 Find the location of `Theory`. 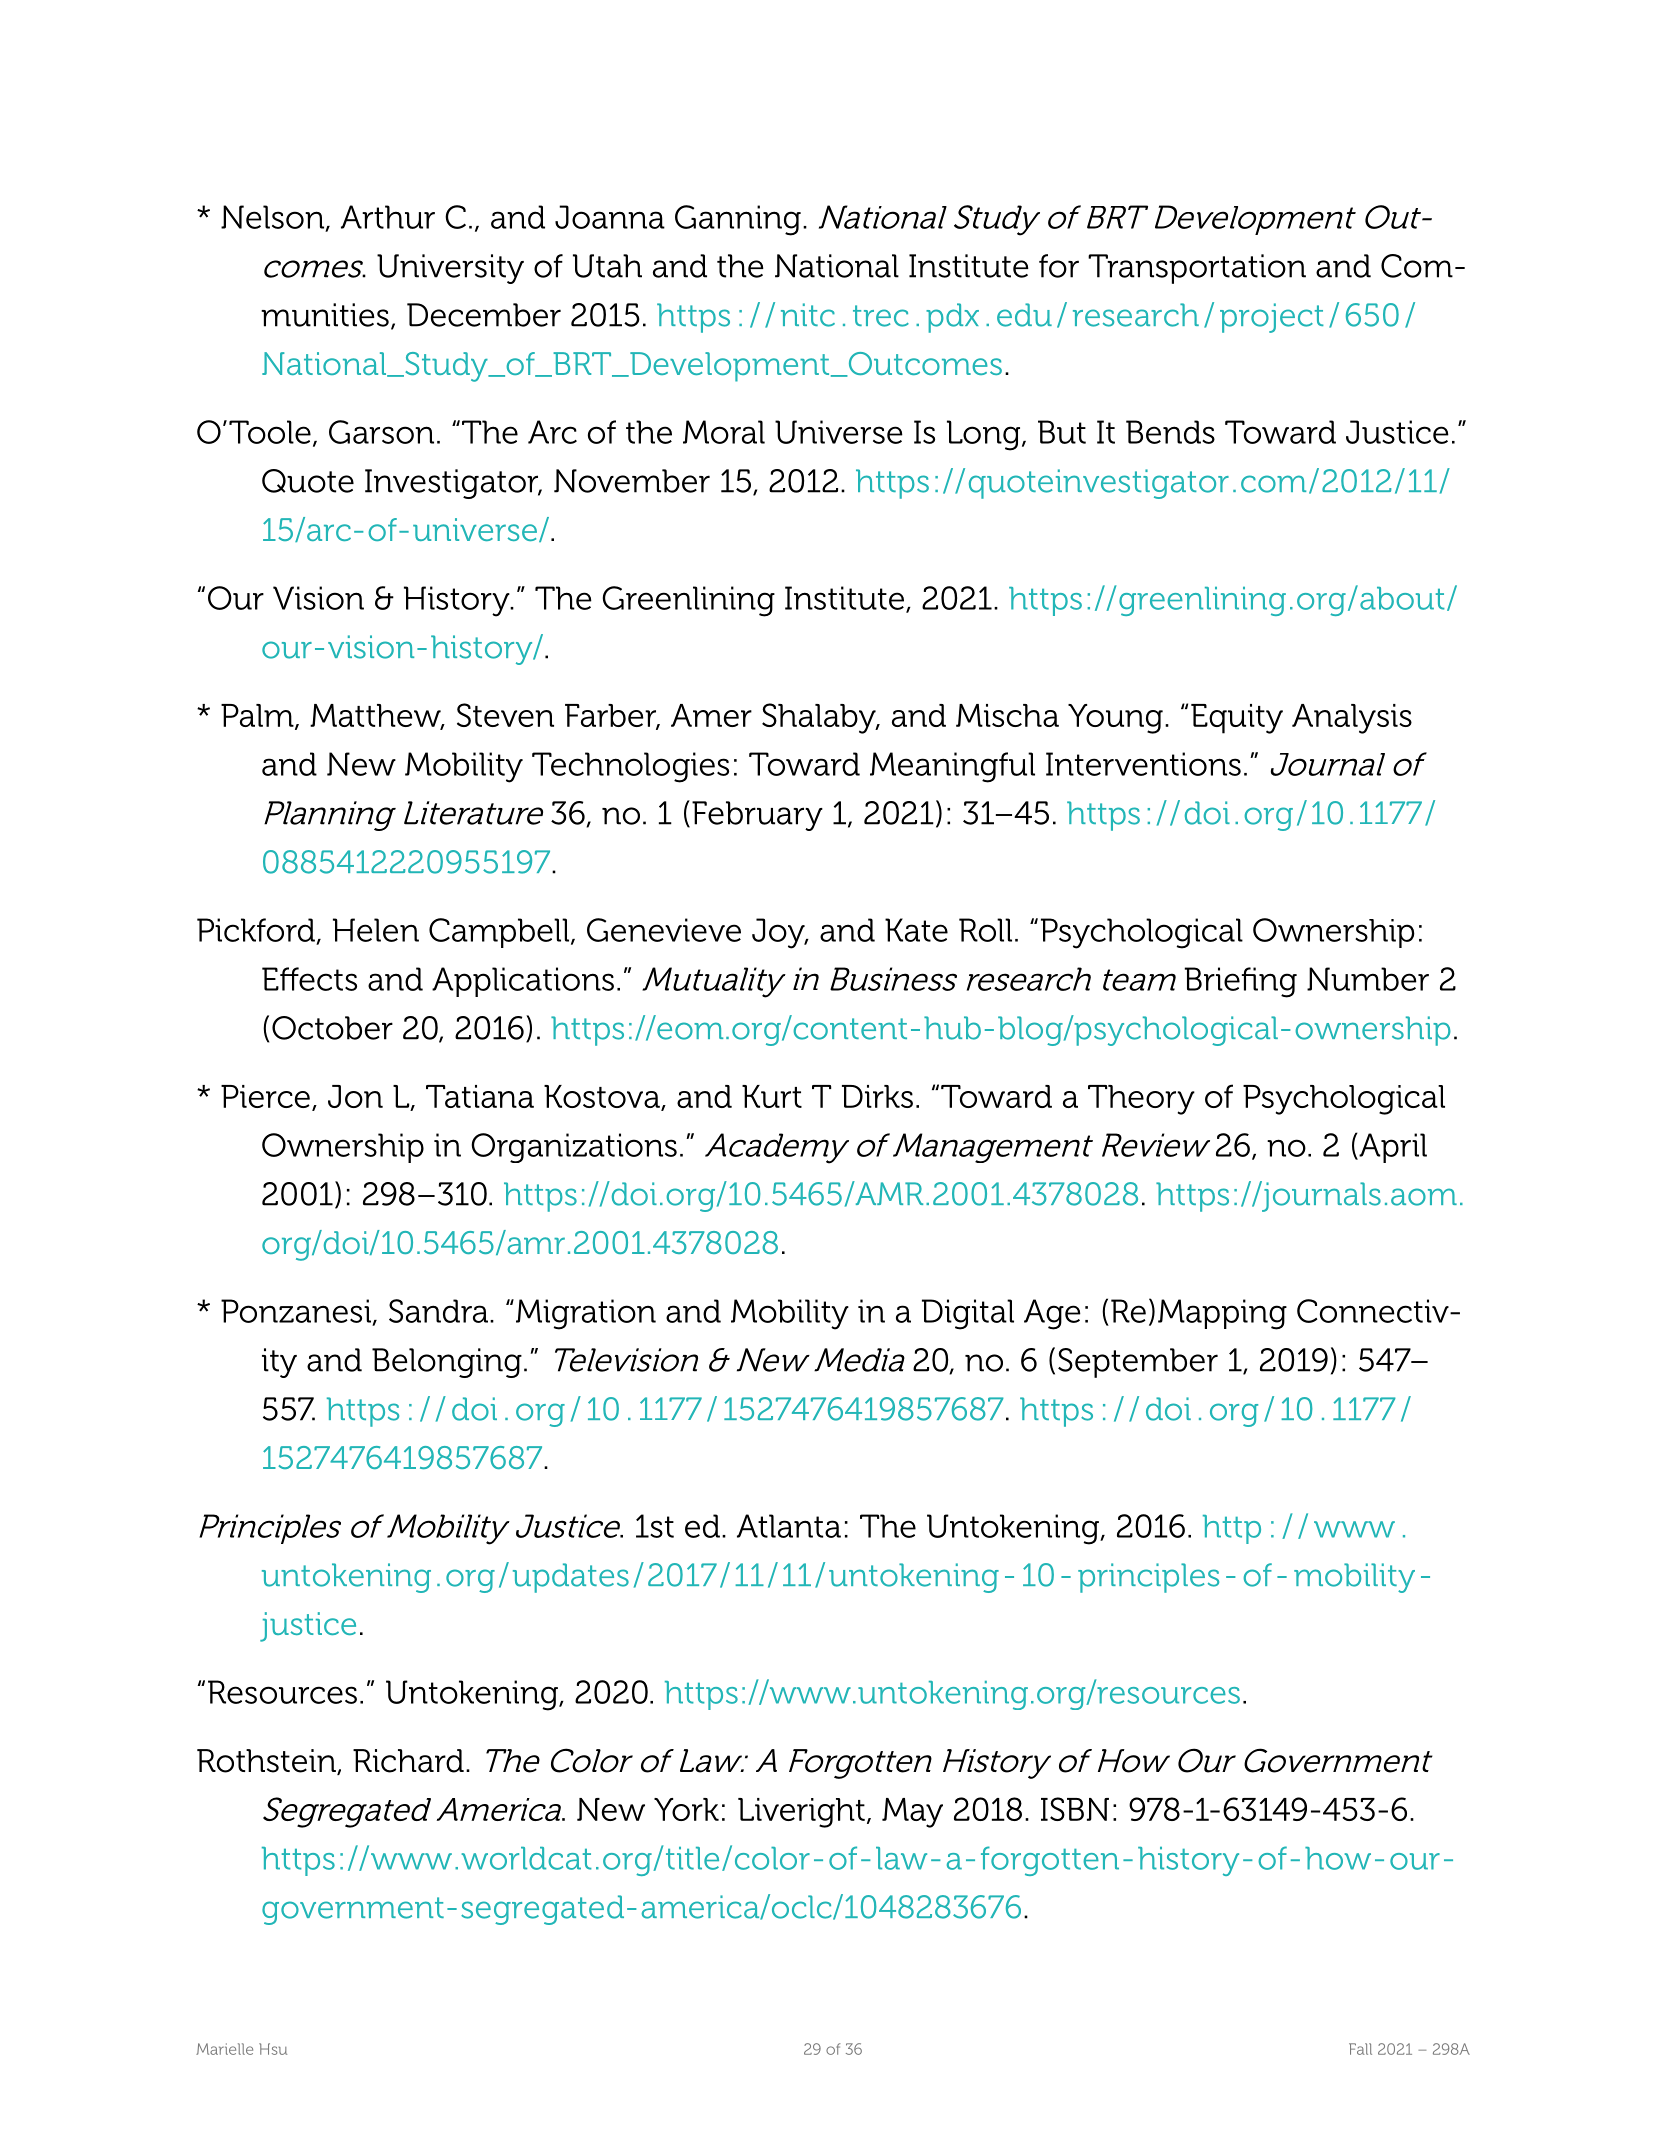

Theory is located at coordinates (1141, 1100).
